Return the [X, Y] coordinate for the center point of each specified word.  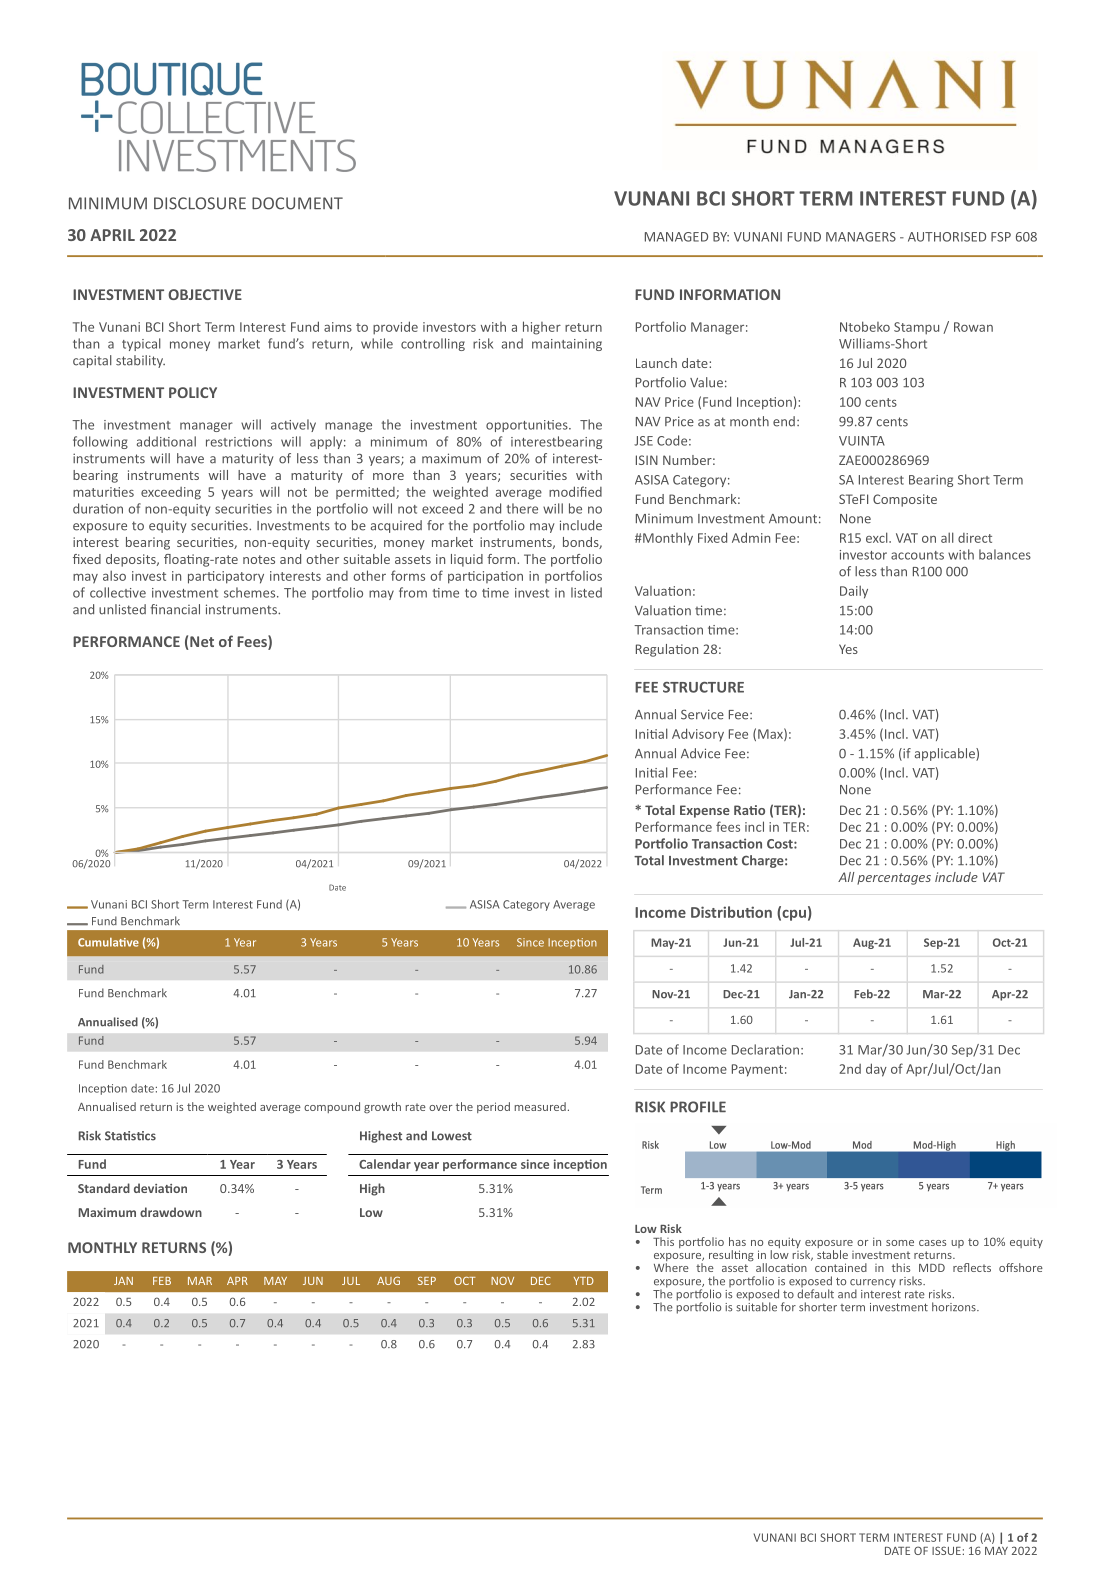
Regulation [667, 650]
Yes [848, 649]
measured [540, 1106]
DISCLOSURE [200, 203]
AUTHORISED [947, 237]
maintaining [567, 345]
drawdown [171, 1212]
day [876, 1070]
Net [201, 643]
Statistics [130, 1136]
